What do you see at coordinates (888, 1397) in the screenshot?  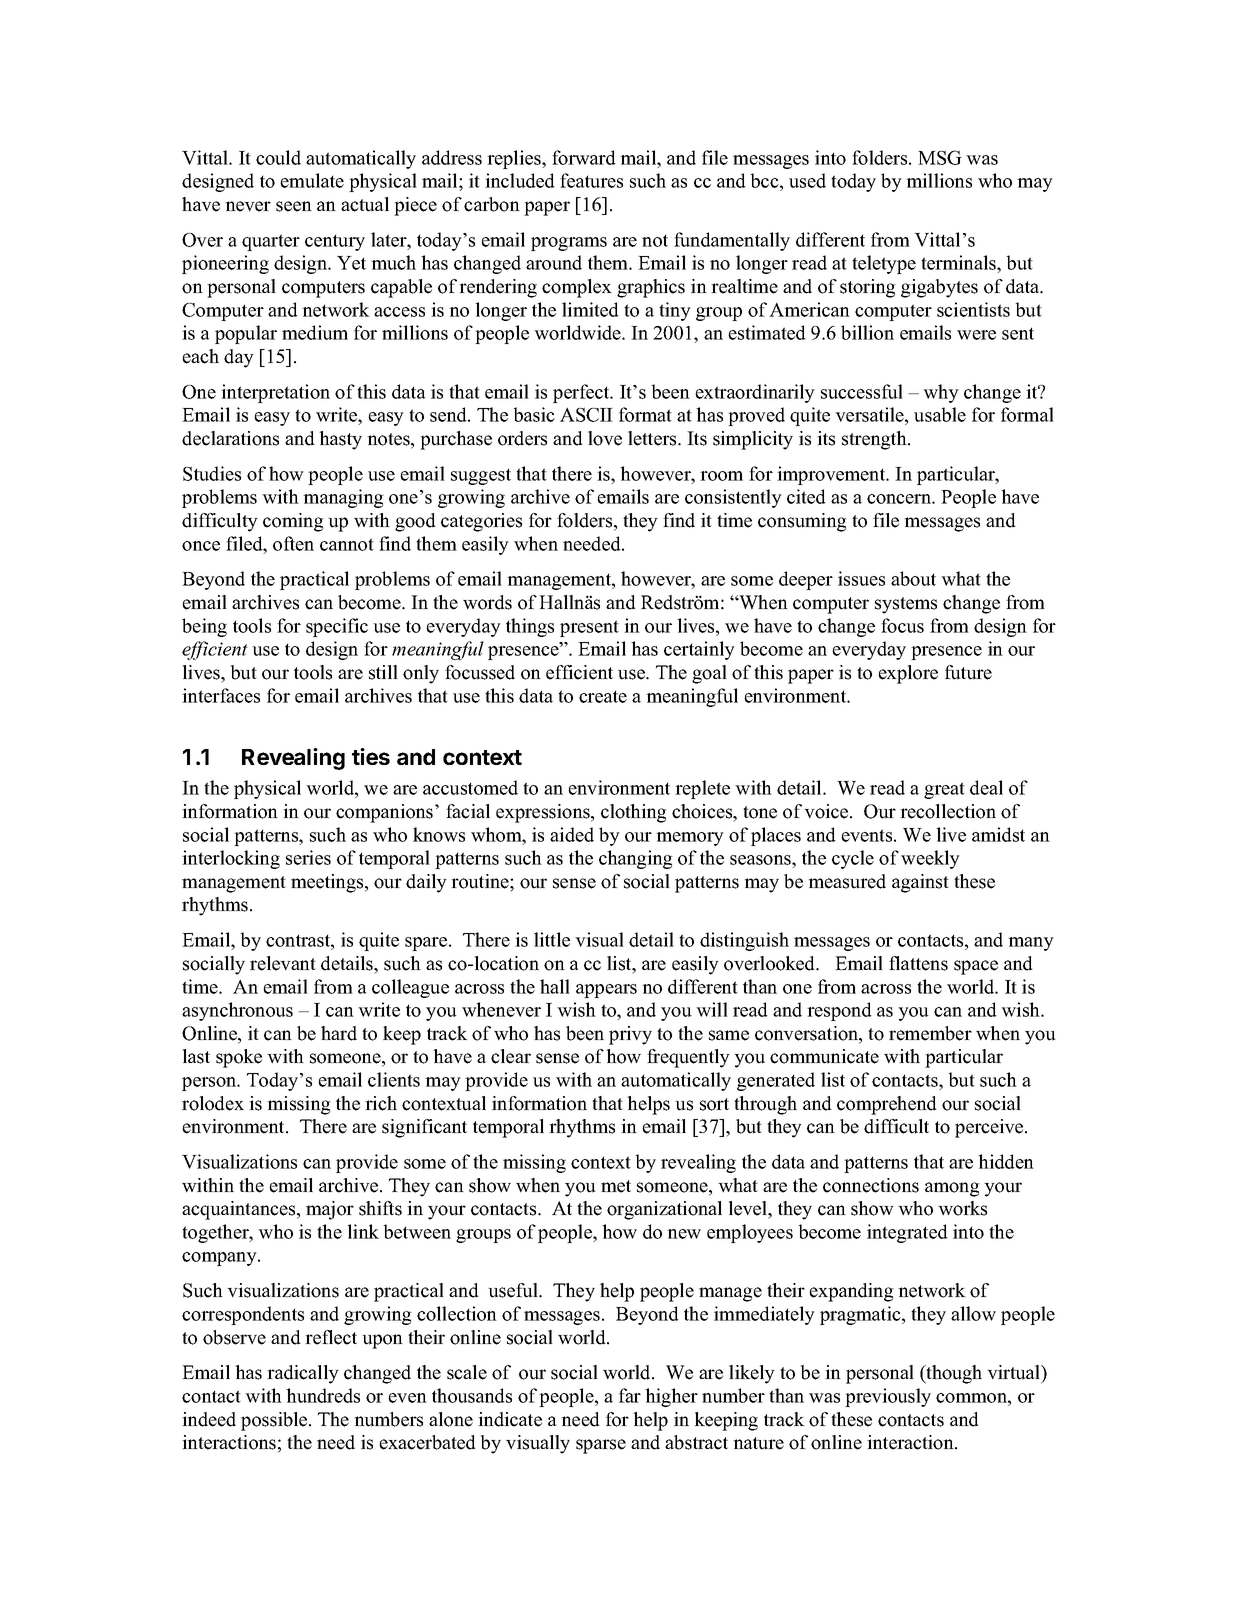 I see `previously` at bounding box center [888, 1397].
